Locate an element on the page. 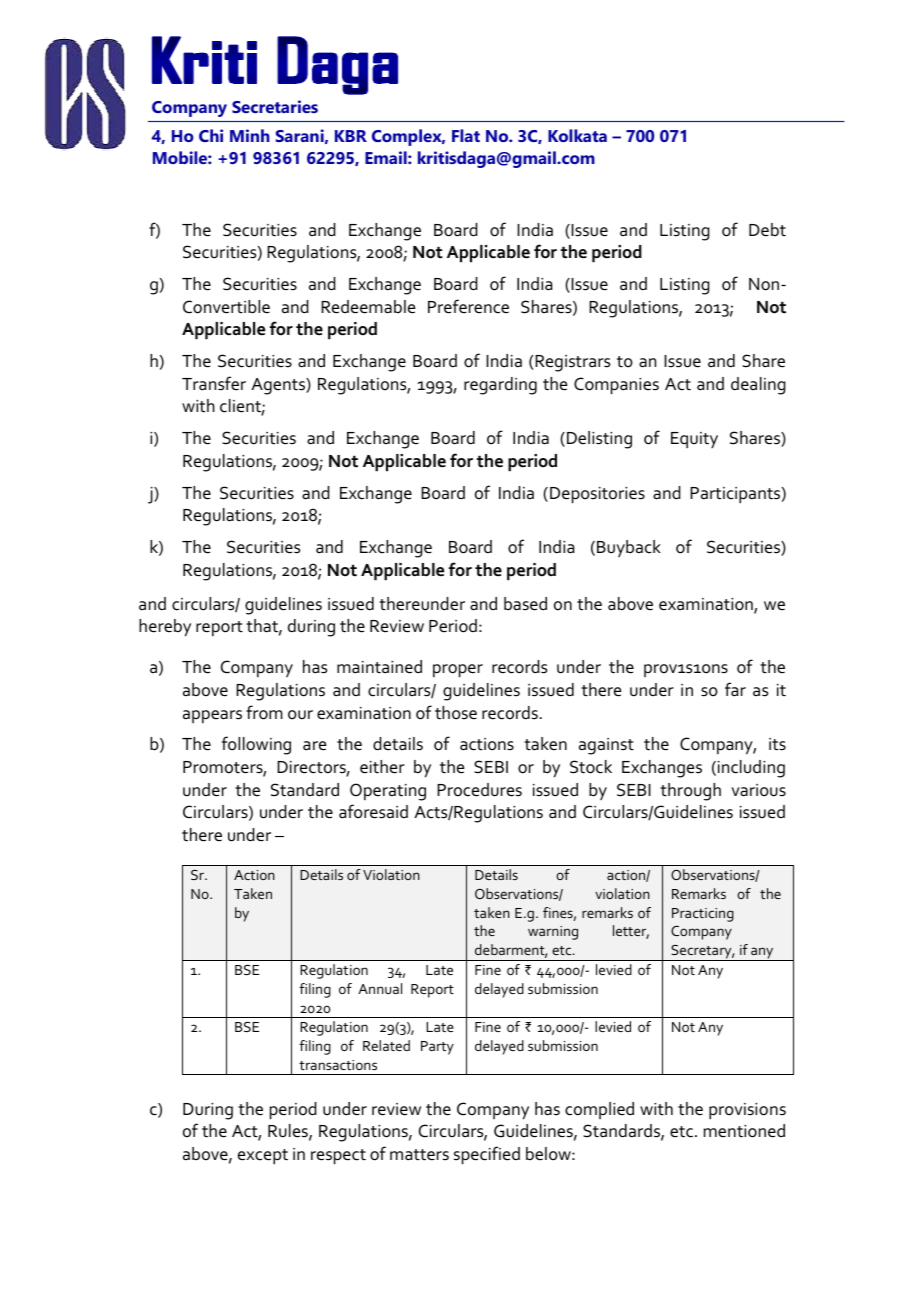 The width and height of the page is (917, 1316). Transfer is located at coordinates (214, 383).
